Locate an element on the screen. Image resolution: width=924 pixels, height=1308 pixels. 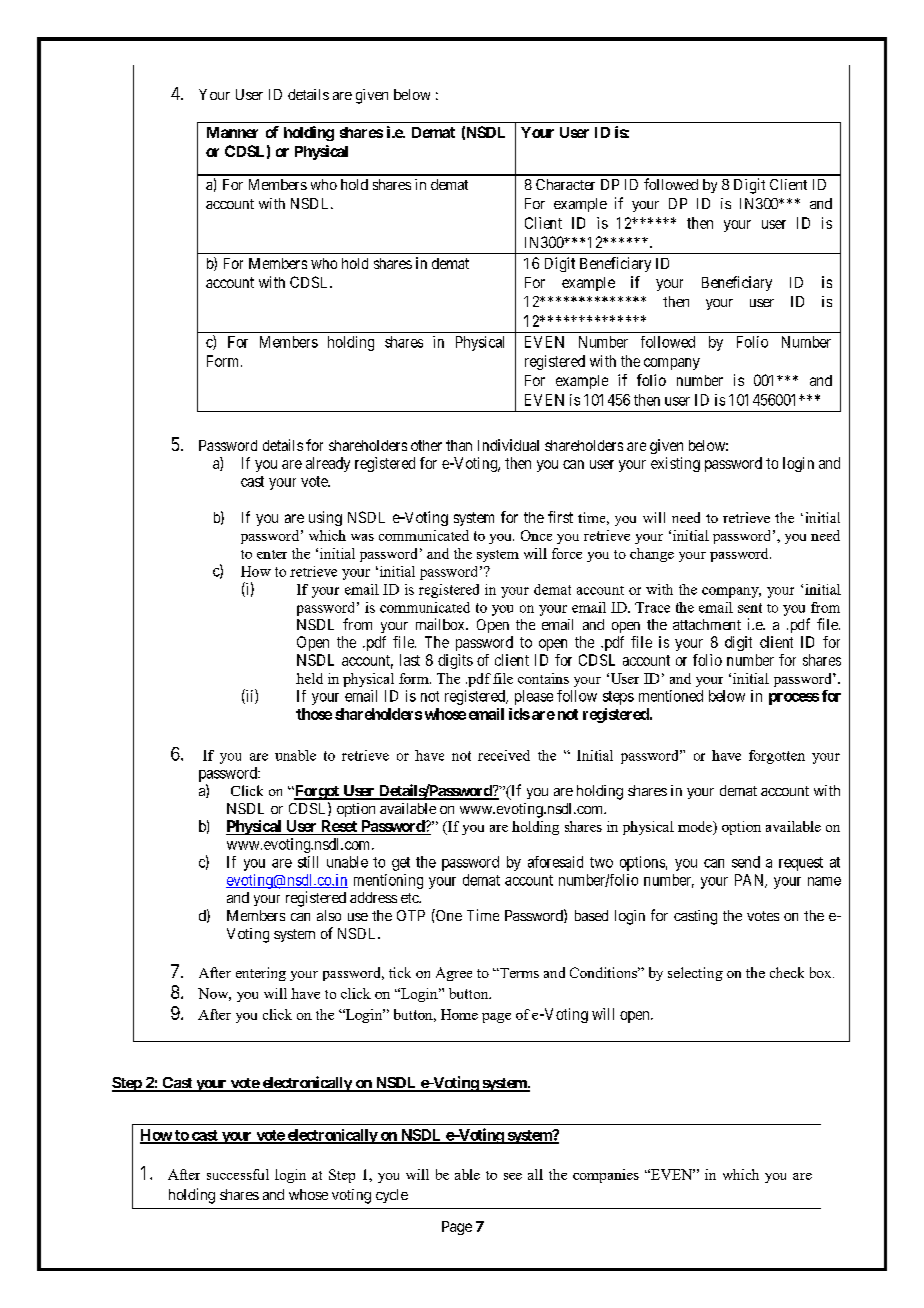
sent is located at coordinates (750, 608).
